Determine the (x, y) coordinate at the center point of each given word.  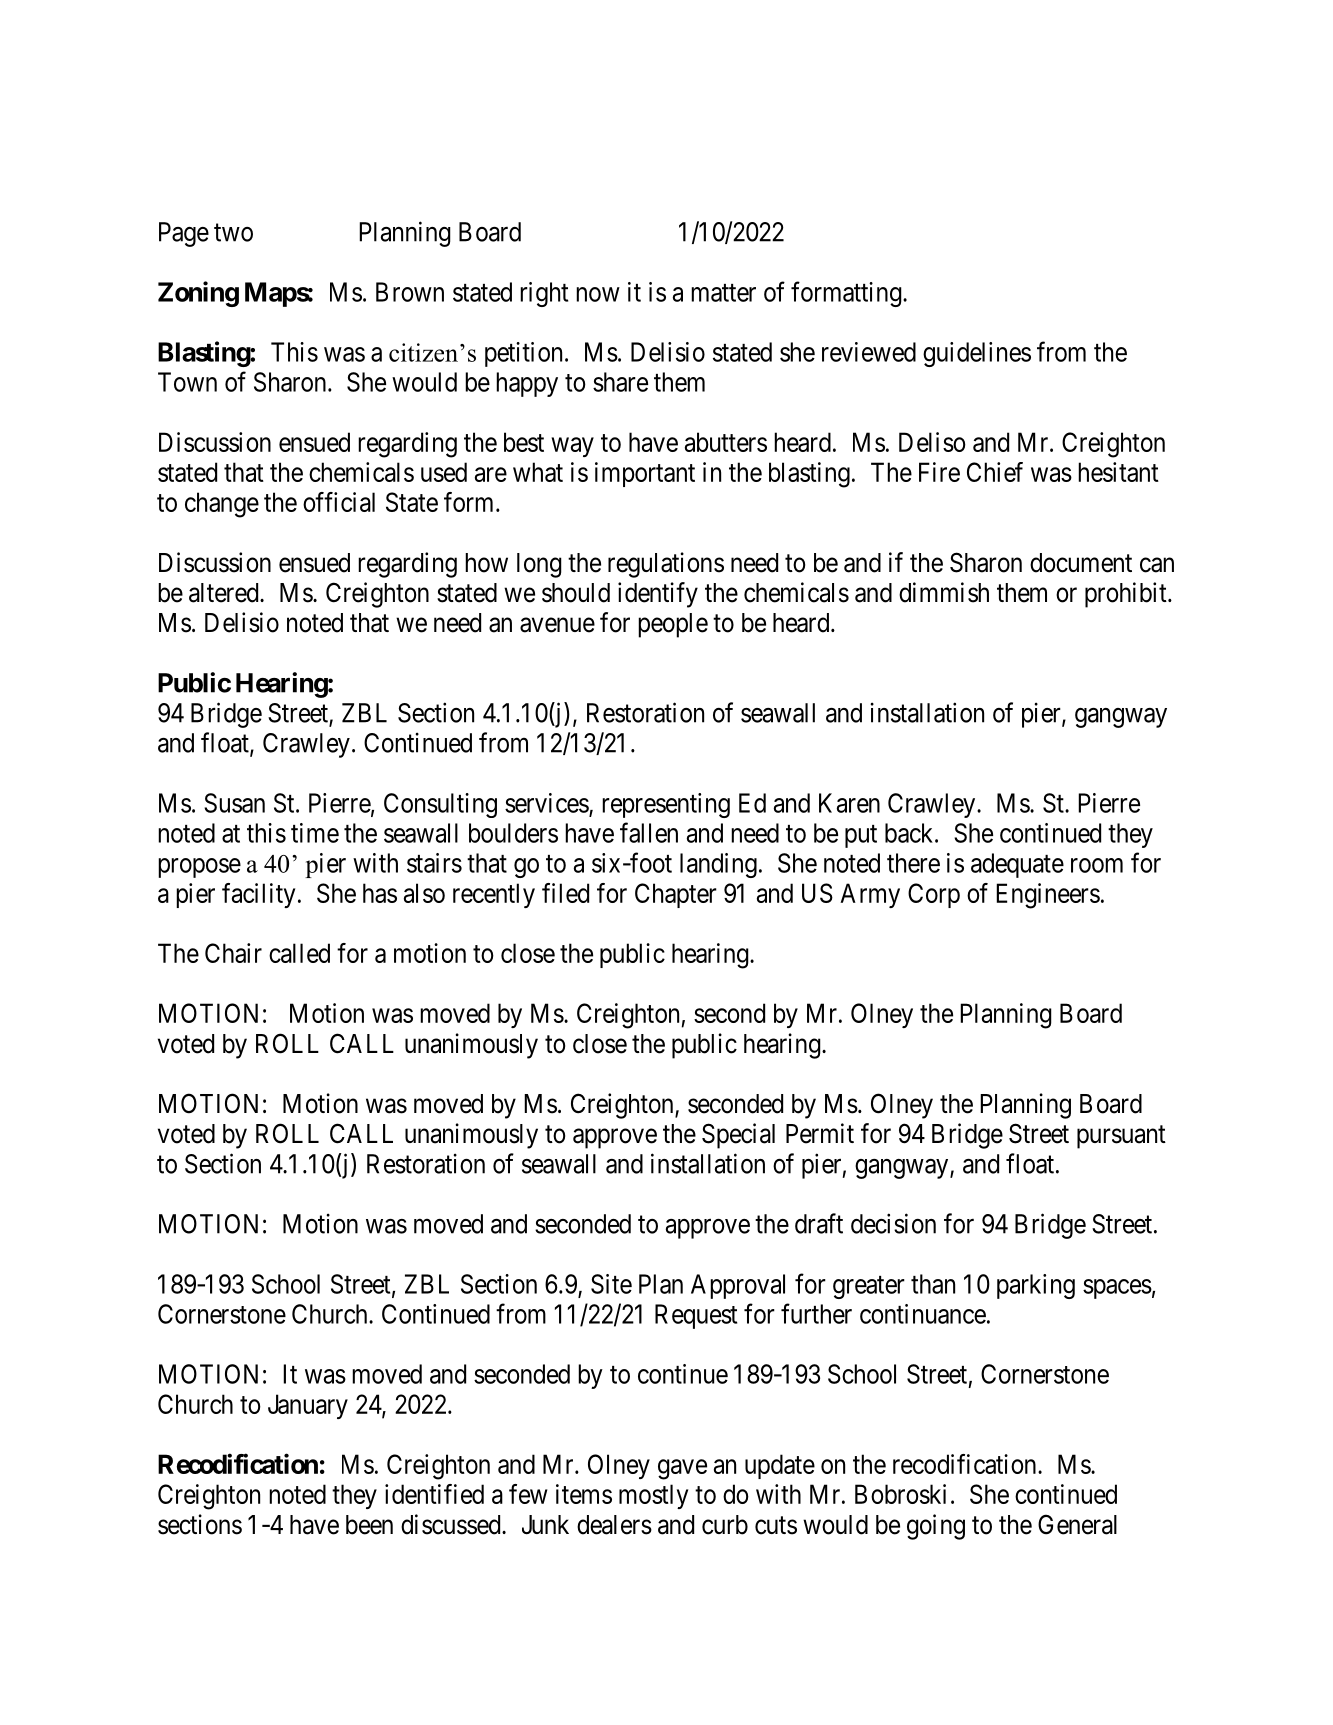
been (369, 1525)
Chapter (676, 895)
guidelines (977, 354)
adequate (1017, 865)
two (233, 233)
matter (723, 293)
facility (258, 895)
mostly (653, 1496)
